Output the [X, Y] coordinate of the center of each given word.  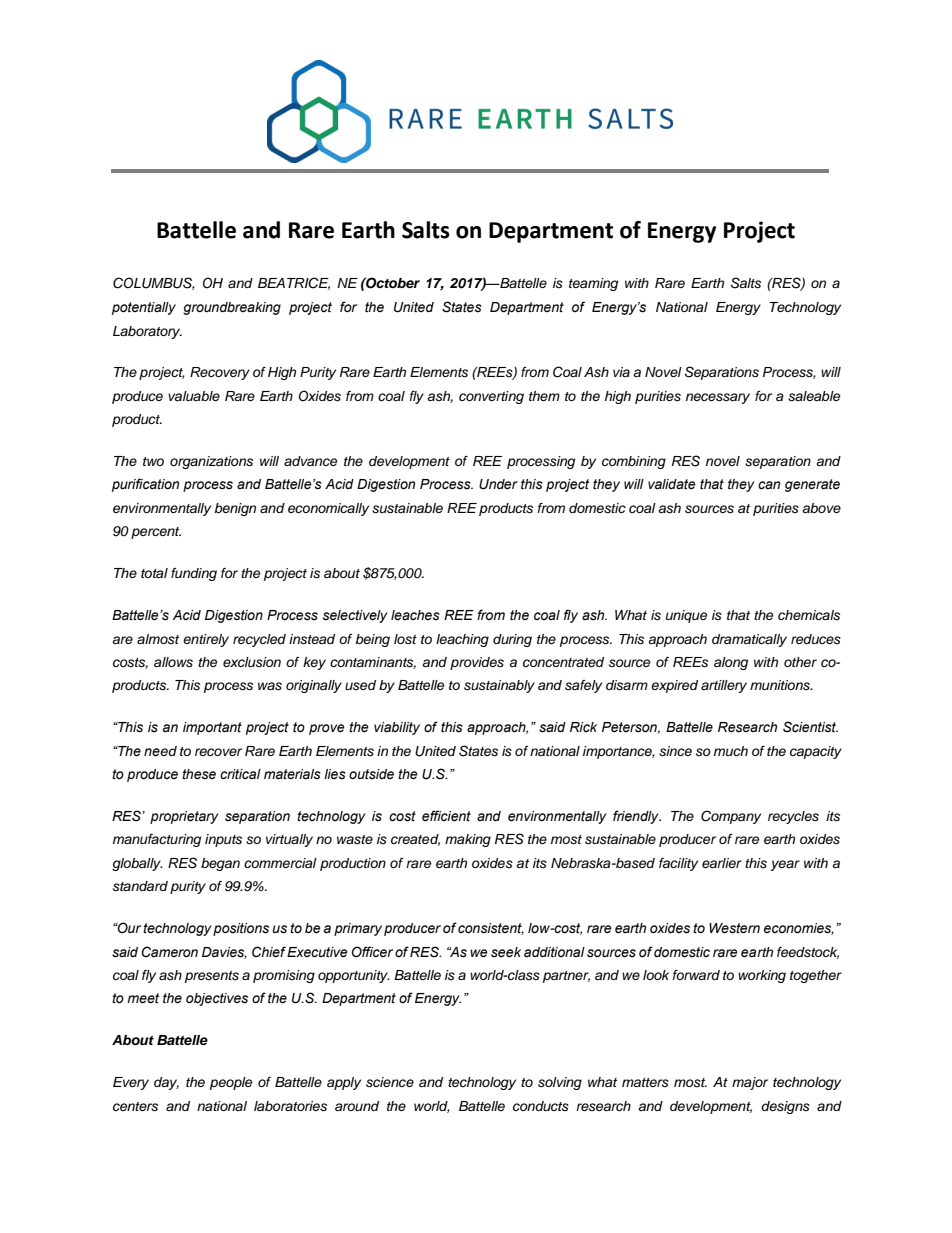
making [468, 840]
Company [731, 817]
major [750, 1083]
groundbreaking [232, 308]
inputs [223, 840]
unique [687, 616]
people [231, 1083]
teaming [593, 284]
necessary [718, 398]
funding [194, 574]
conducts [541, 1106]
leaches [415, 615]
